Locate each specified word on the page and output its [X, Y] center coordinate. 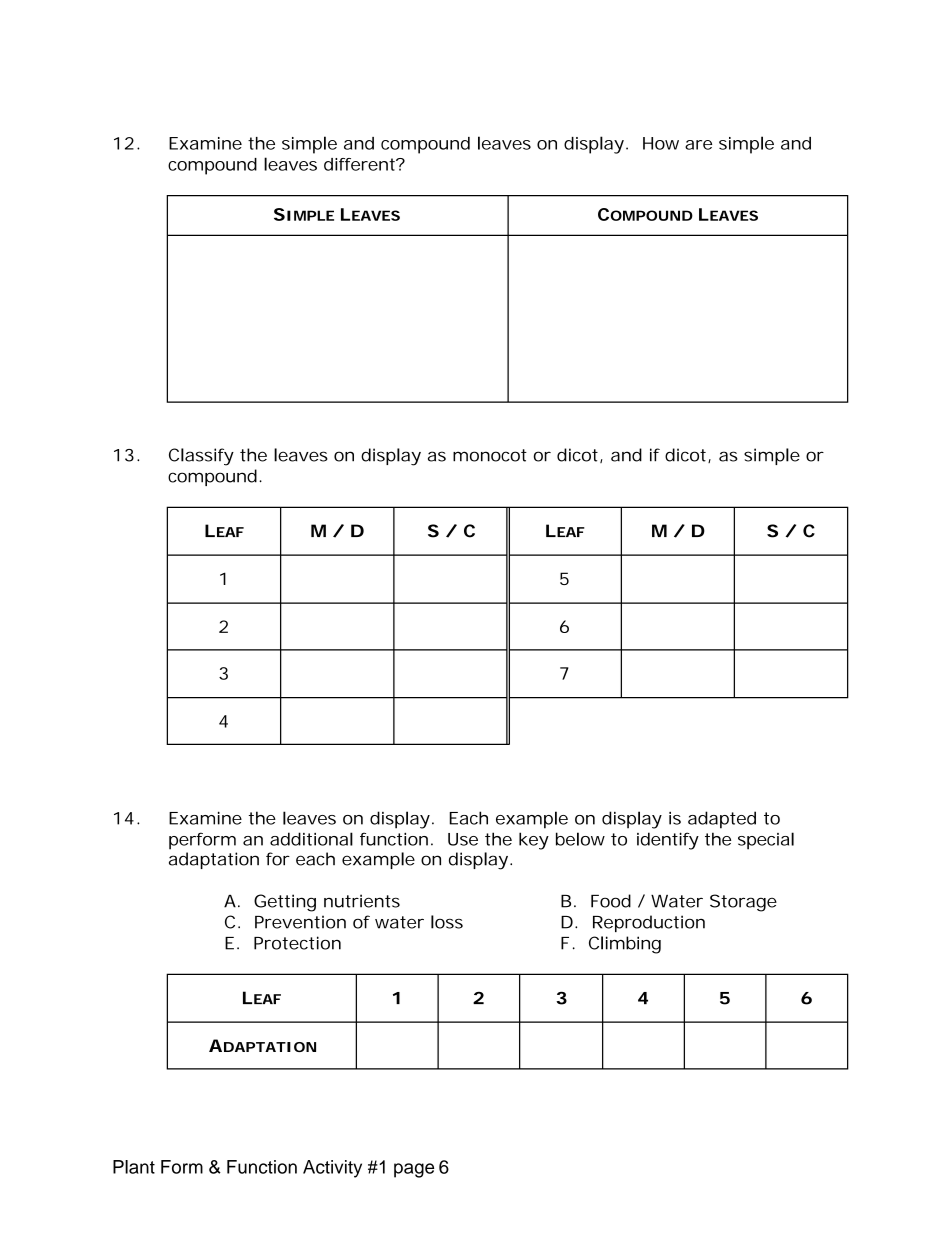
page [414, 1170]
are [698, 145]
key [534, 841]
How [661, 143]
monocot [490, 455]
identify [668, 841]
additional [311, 839]
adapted [722, 820]
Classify [201, 457]
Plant [134, 1167]
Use [463, 839]
